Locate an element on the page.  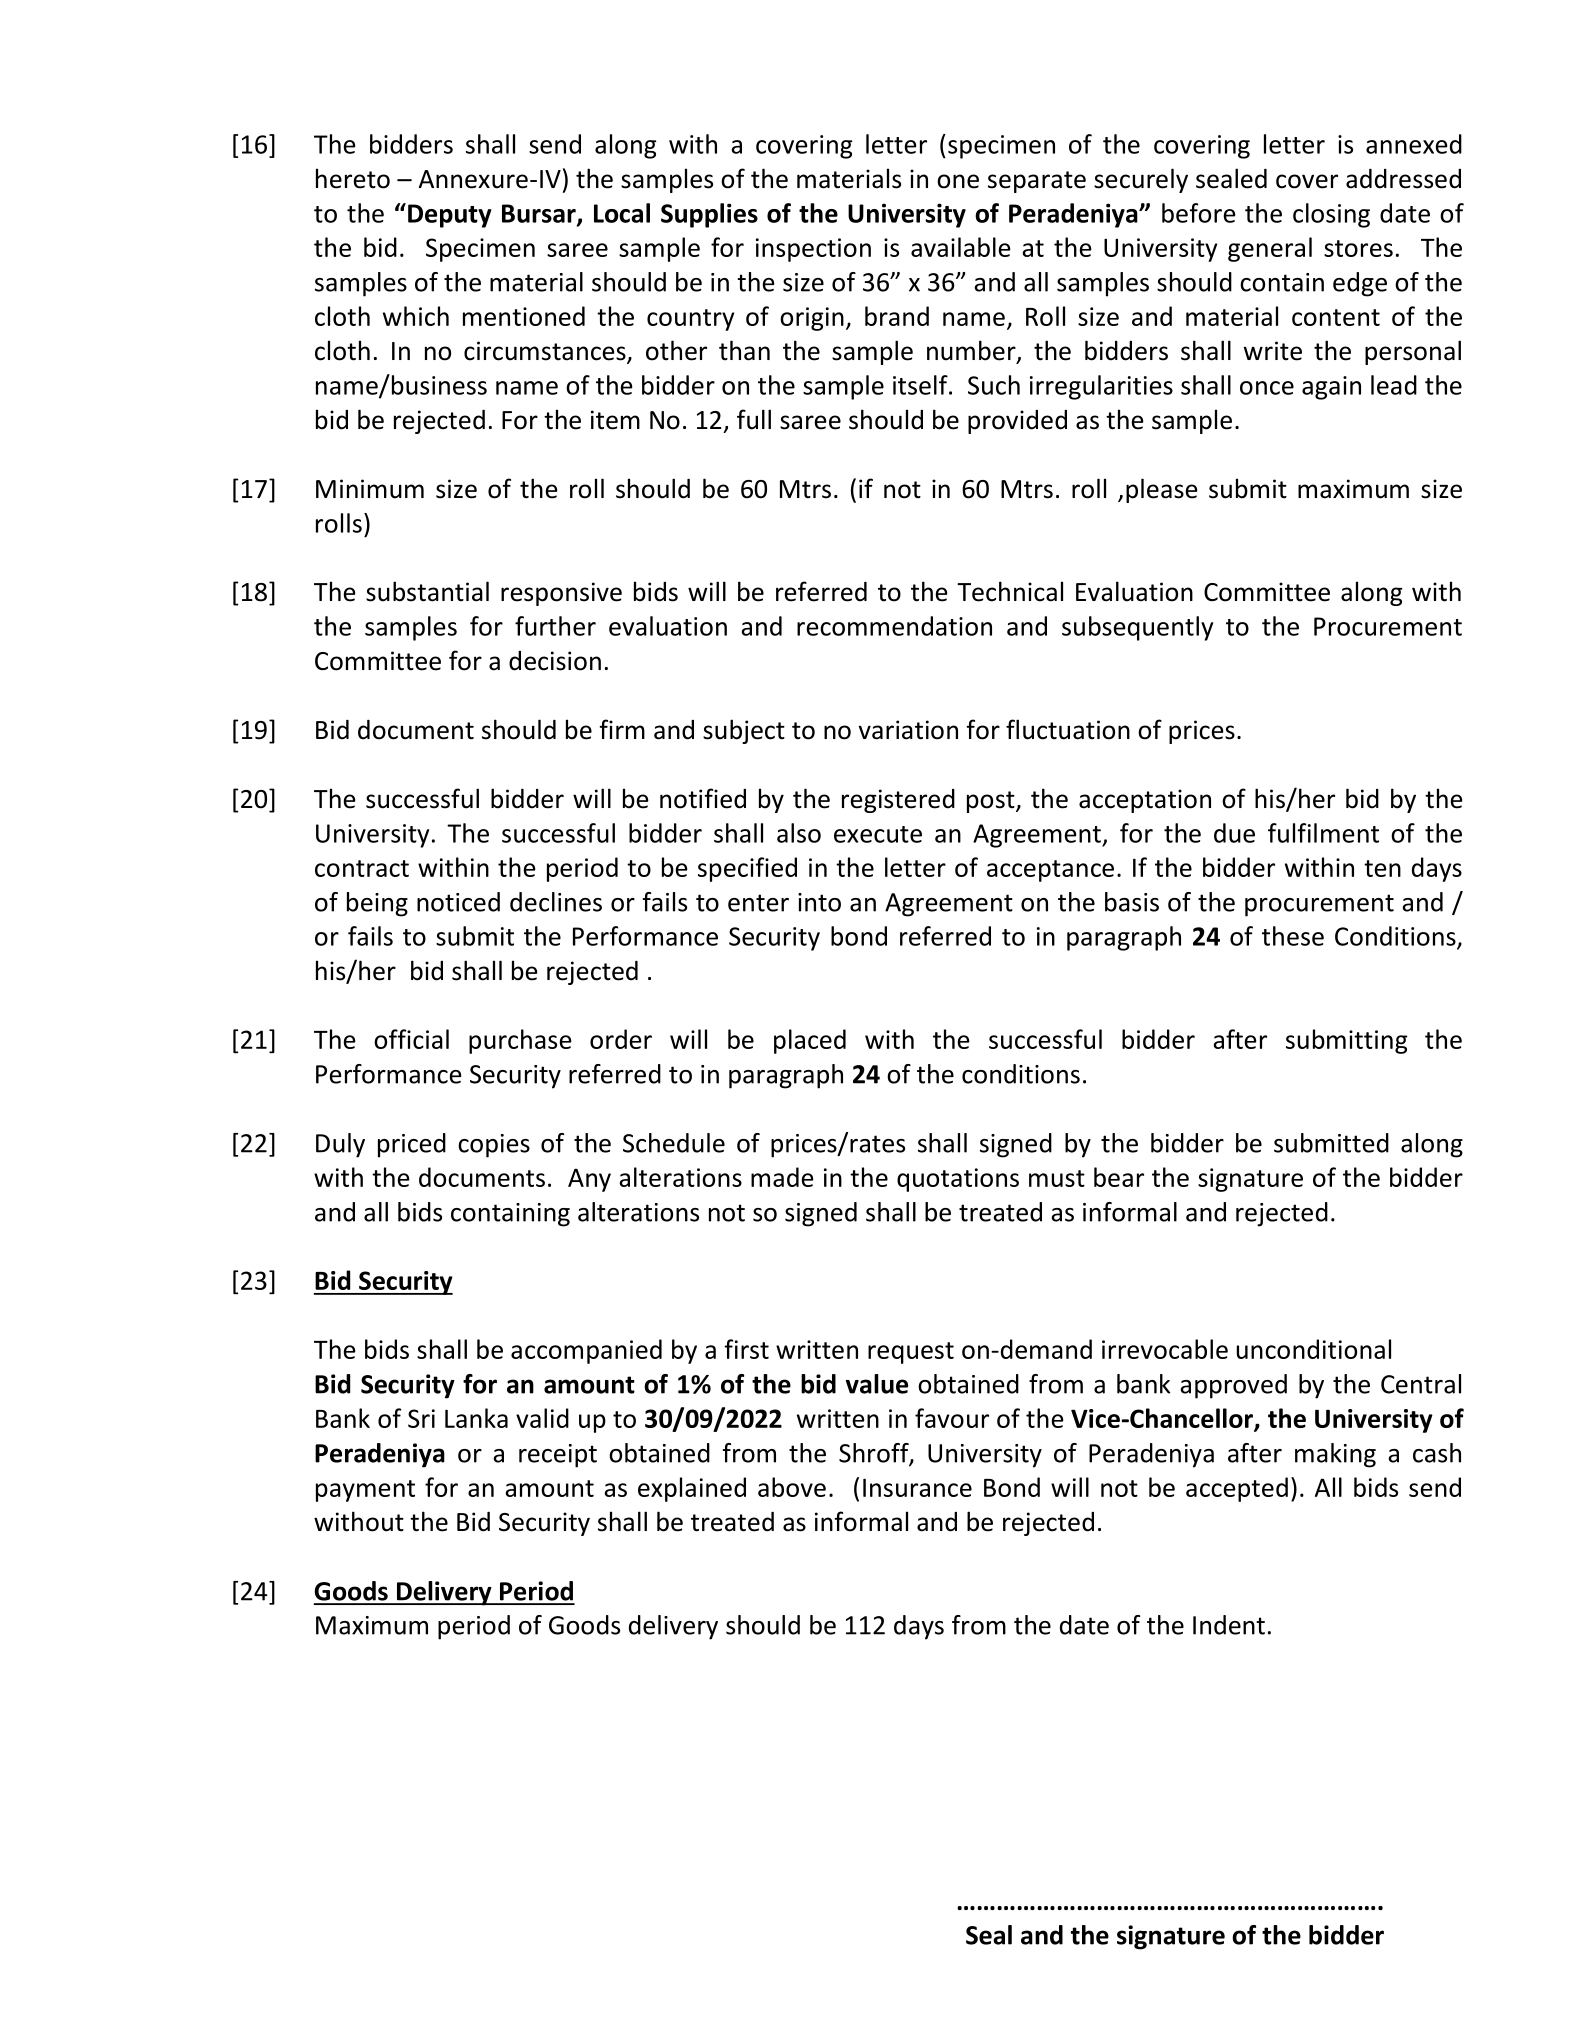
available is located at coordinates (961, 247).
